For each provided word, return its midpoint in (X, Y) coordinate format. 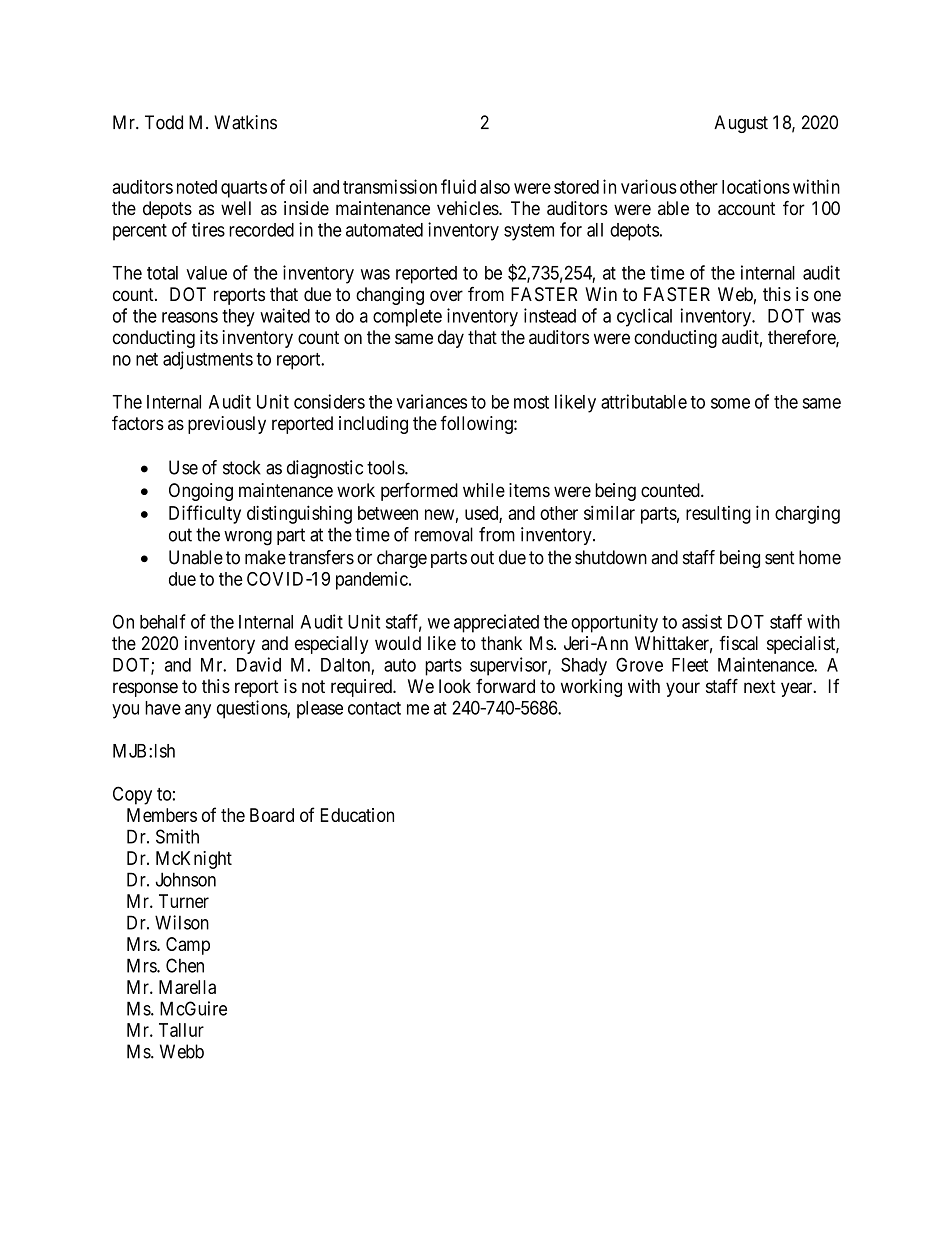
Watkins (245, 122)
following (477, 425)
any (198, 711)
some (730, 403)
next (760, 686)
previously (227, 425)
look (455, 686)
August (741, 124)
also (495, 187)
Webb (182, 1051)
